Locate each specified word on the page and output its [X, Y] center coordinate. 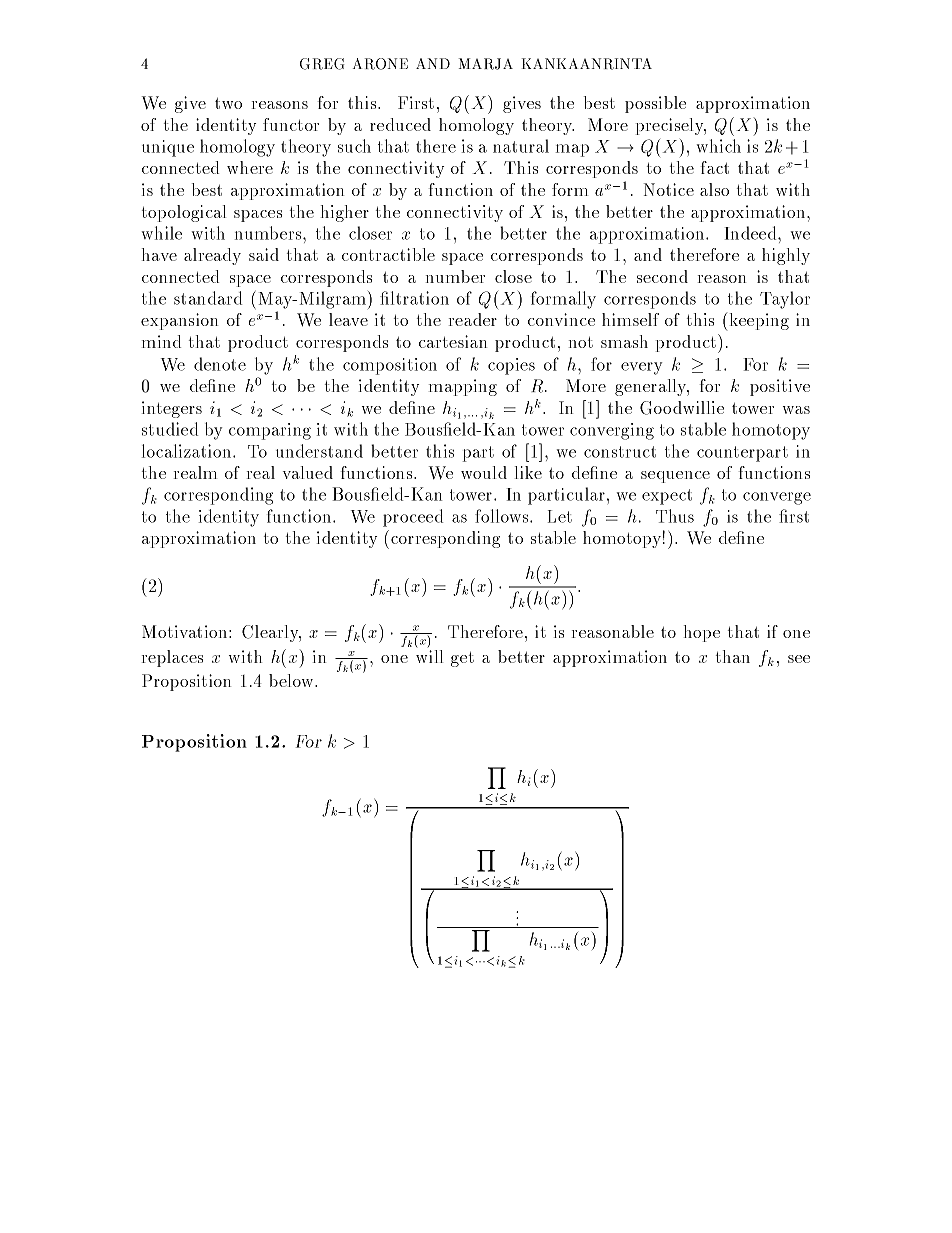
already [212, 256]
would [484, 472]
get [462, 659]
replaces [172, 658]
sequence [675, 477]
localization [188, 451]
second [662, 276]
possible [655, 104]
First [416, 102]
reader [473, 319]
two [228, 103]
